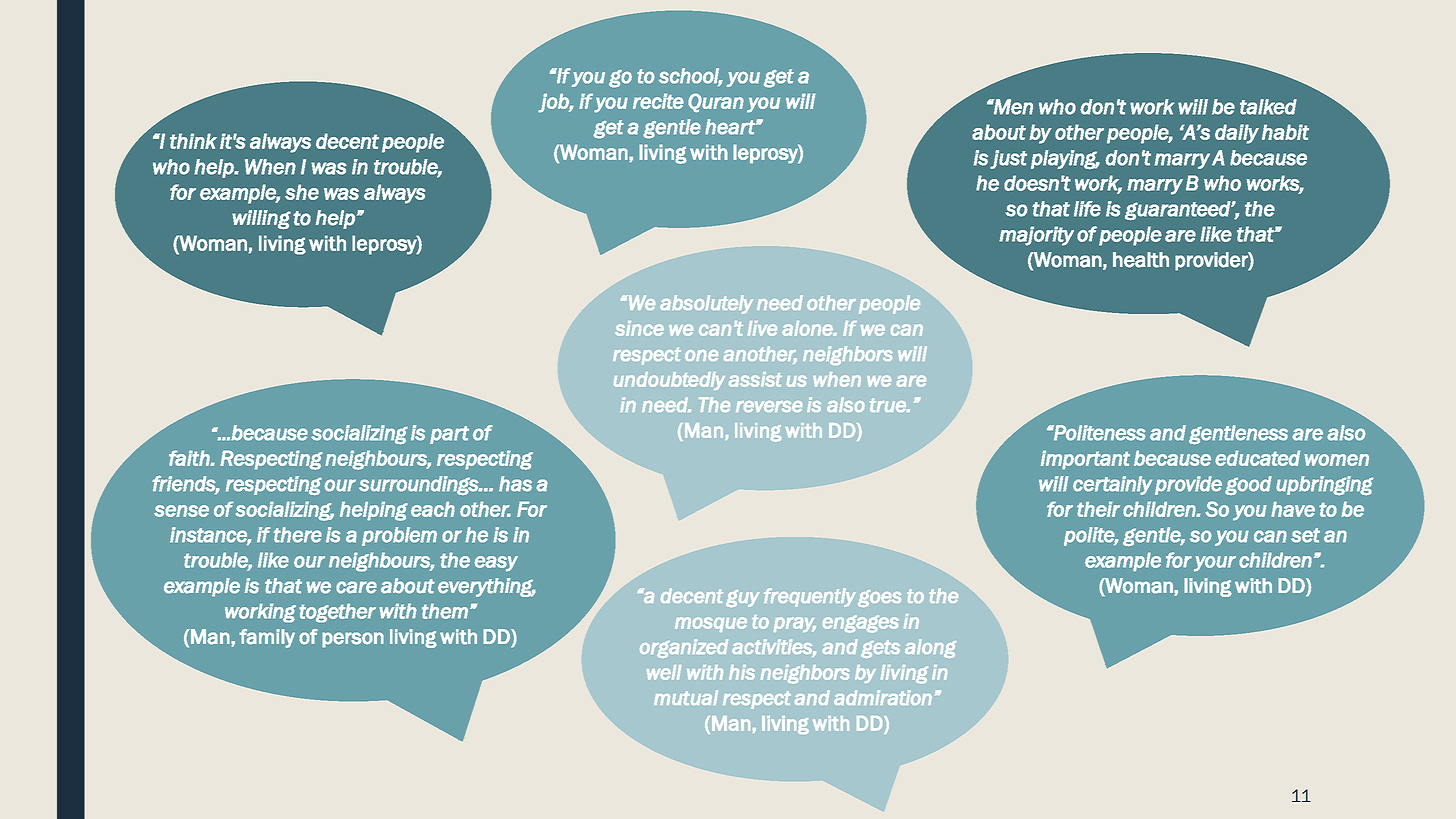 Image resolution: width=1456 pixels, height=819 pixels. I want to click on his, so click(742, 672).
